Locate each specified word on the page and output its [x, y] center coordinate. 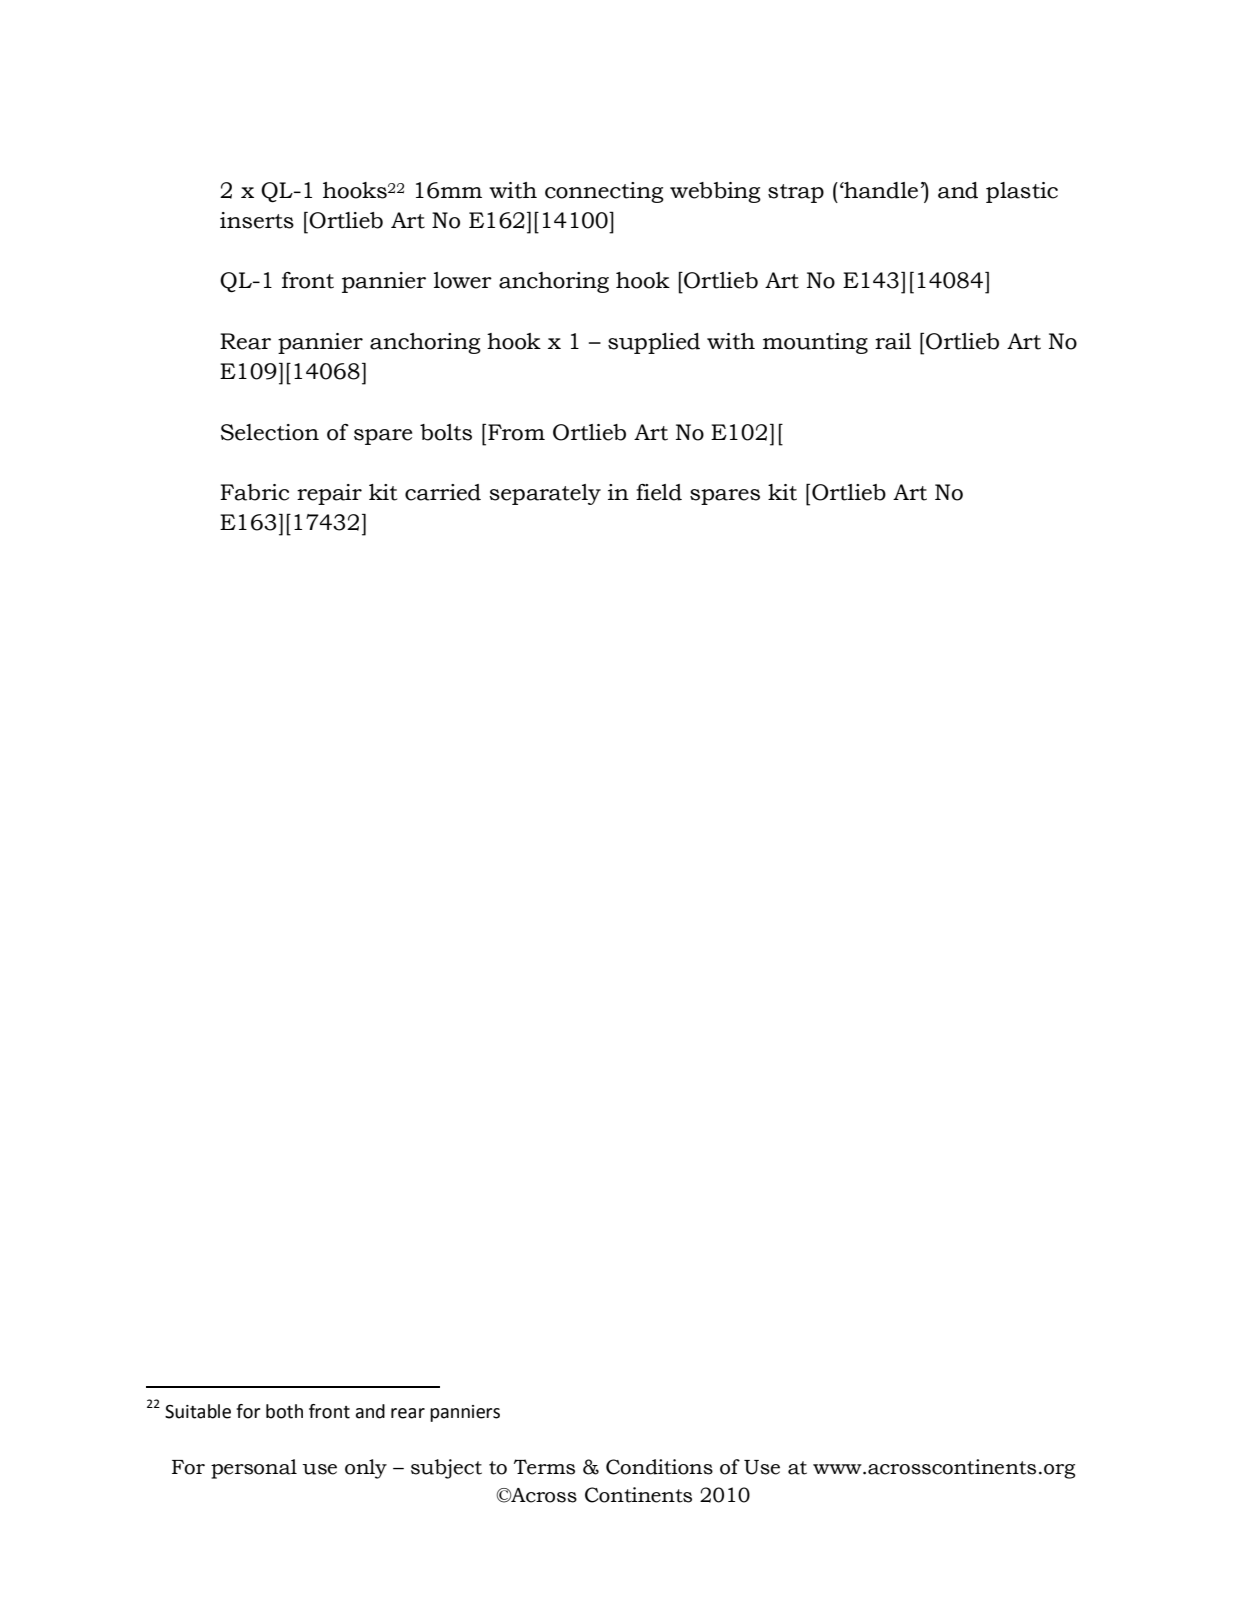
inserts [257, 220]
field [659, 492]
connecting [604, 192]
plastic [1022, 192]
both [284, 1411]
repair [329, 494]
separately [545, 494]
